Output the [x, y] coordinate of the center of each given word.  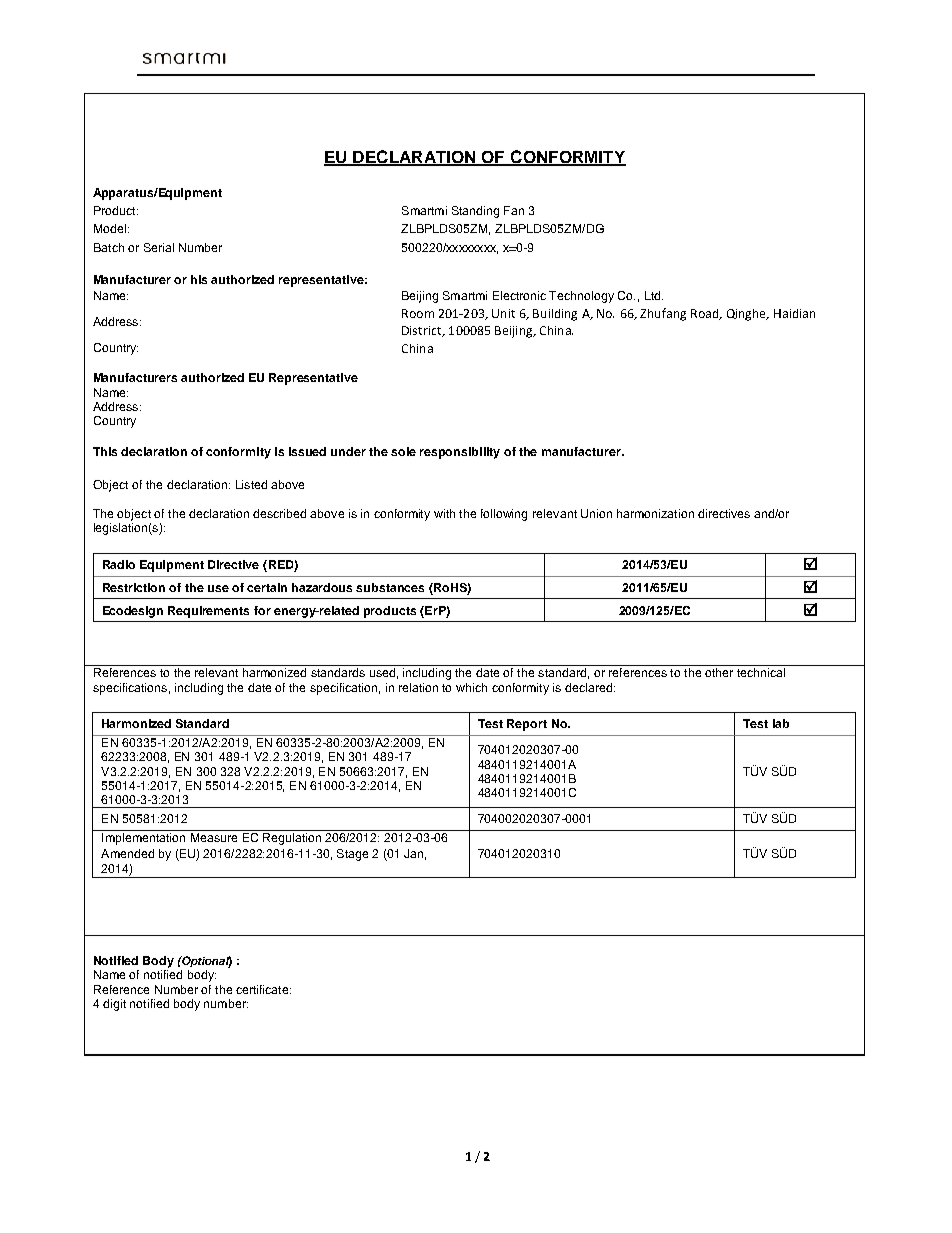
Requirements [208, 612]
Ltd [654, 295]
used [382, 672]
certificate [263, 989]
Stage [352, 855]
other [719, 672]
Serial [159, 247]
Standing [475, 212]
